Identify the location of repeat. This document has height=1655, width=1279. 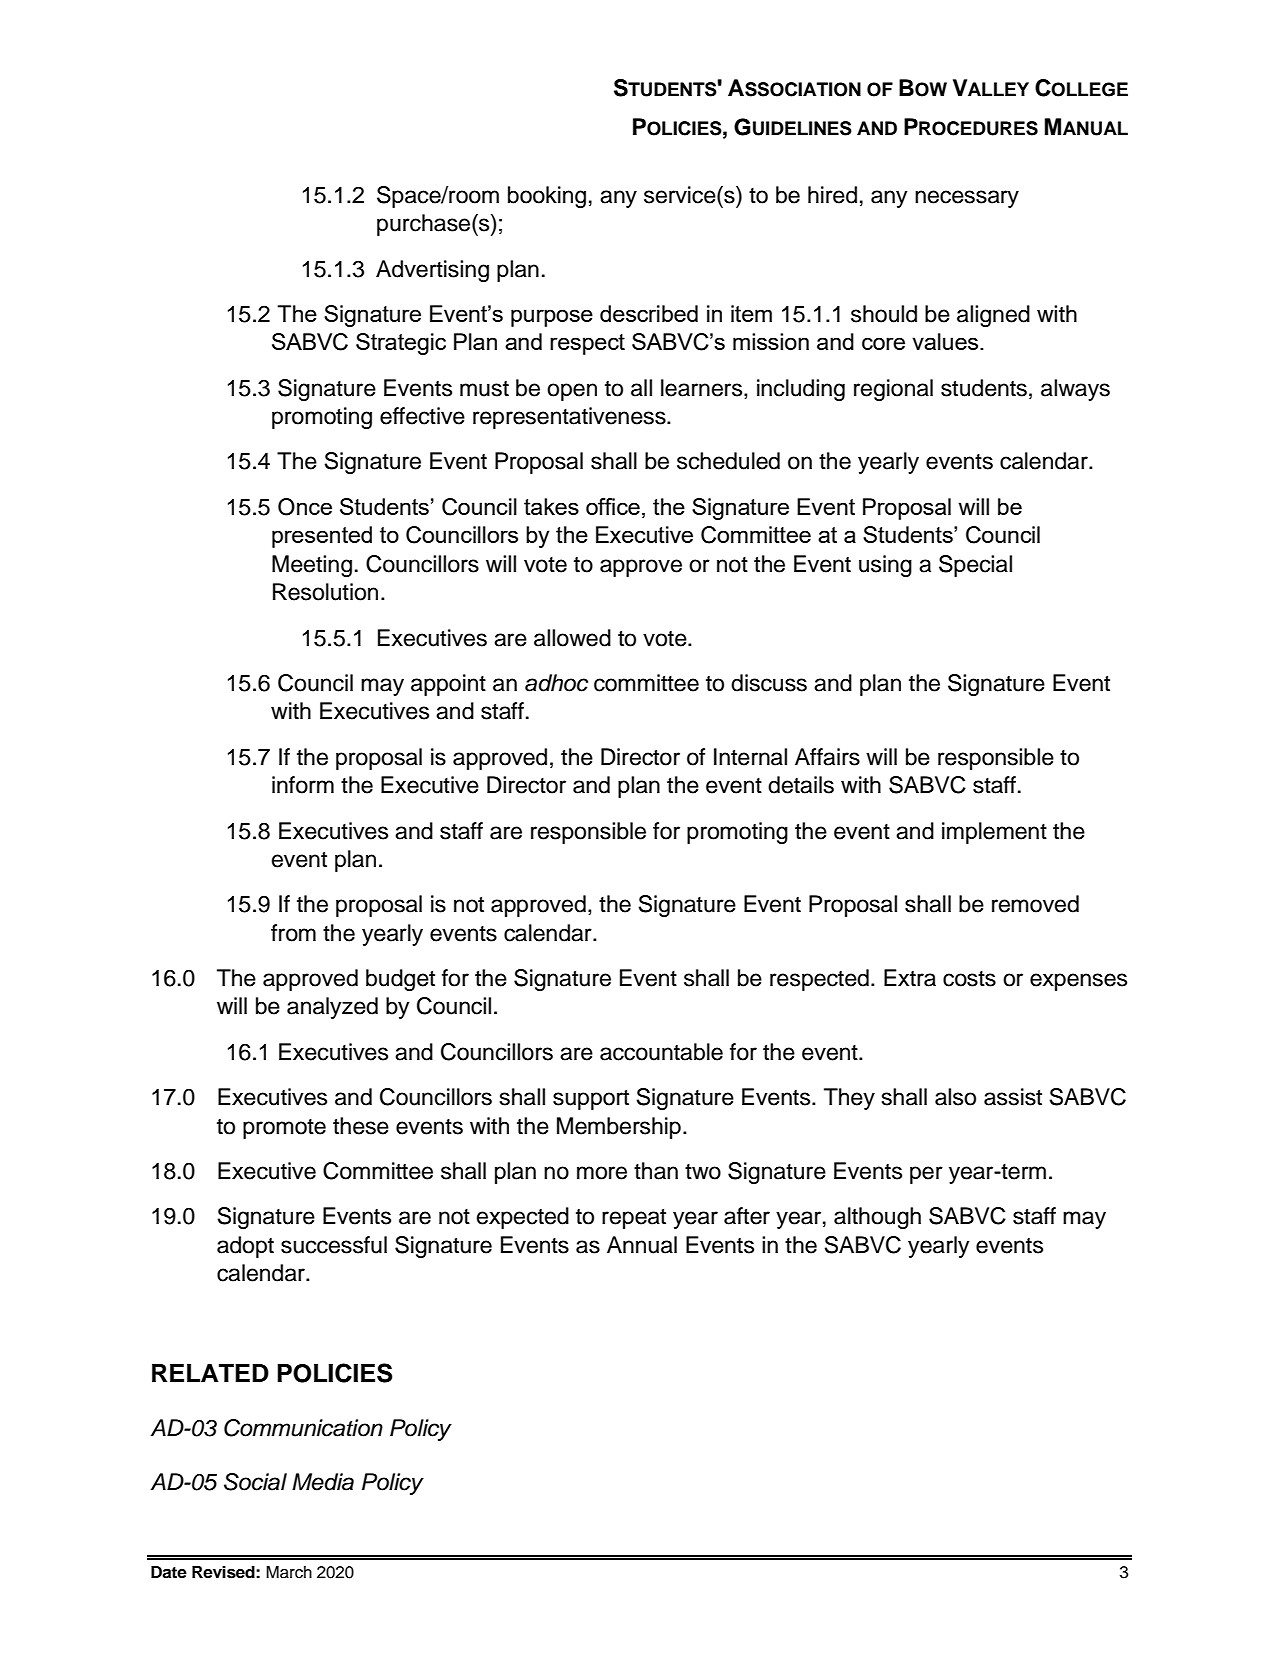
(634, 1219).
